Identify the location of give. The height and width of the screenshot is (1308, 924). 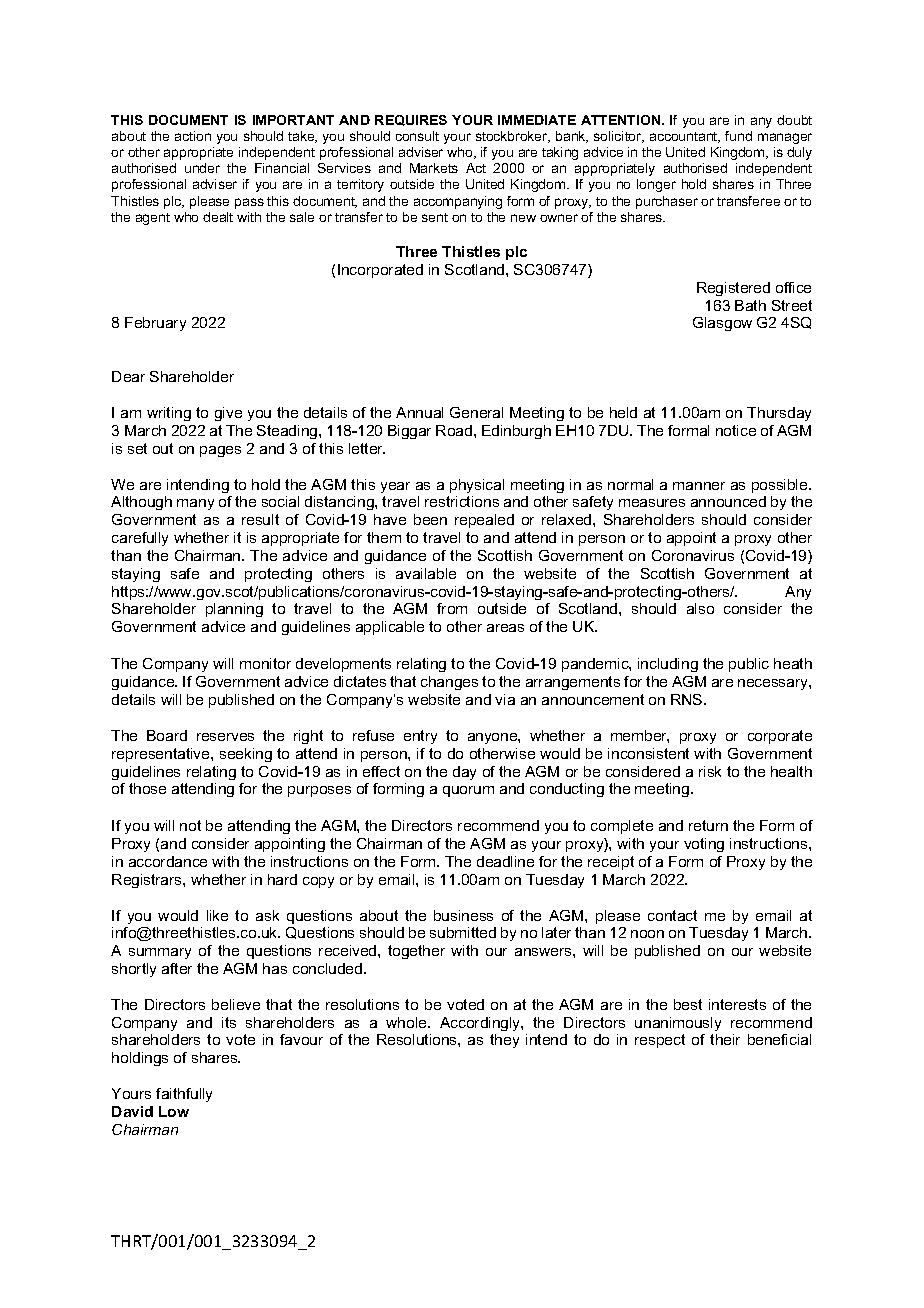
(228, 414).
